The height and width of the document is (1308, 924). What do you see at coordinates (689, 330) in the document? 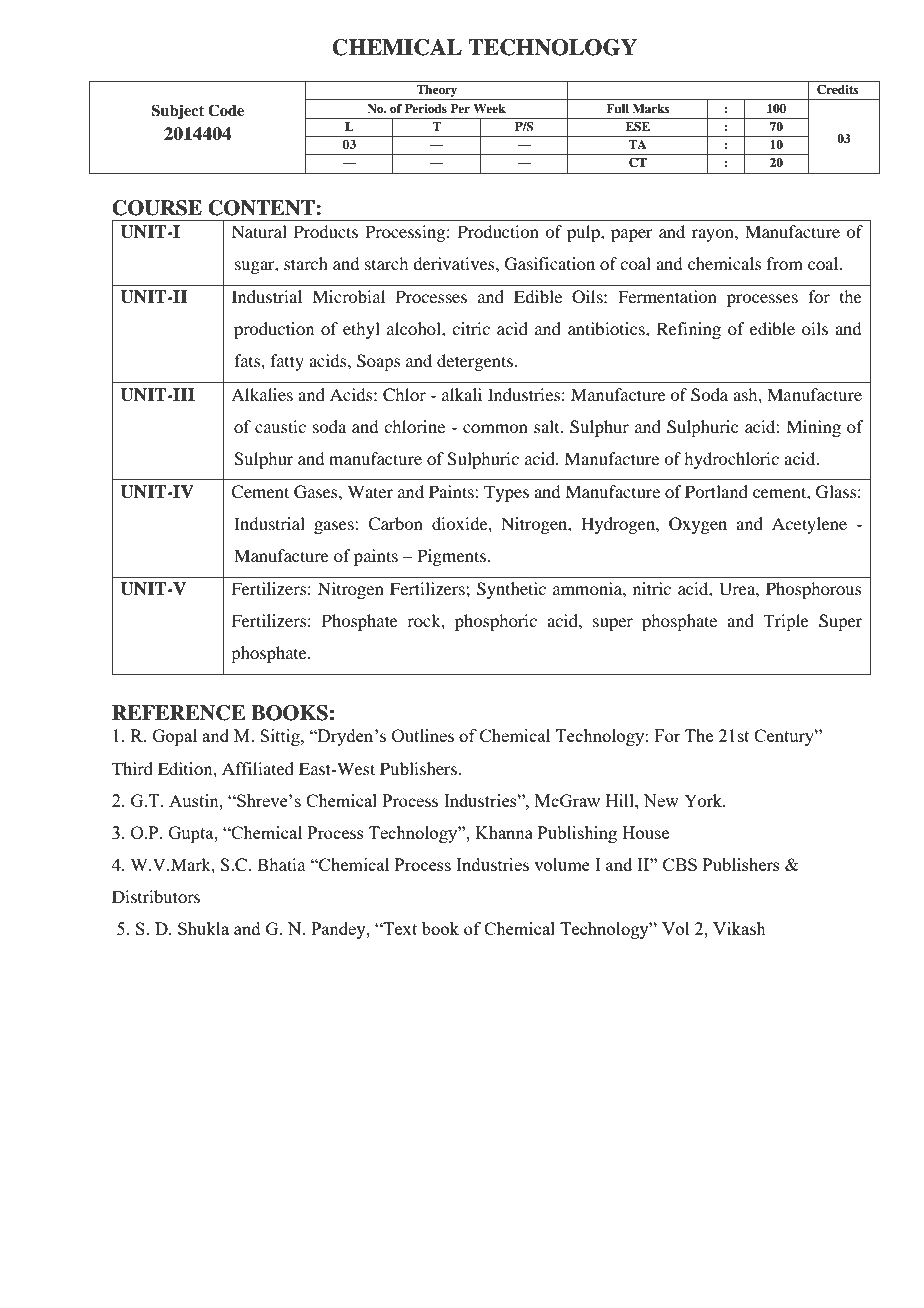
I see `Refining` at bounding box center [689, 330].
